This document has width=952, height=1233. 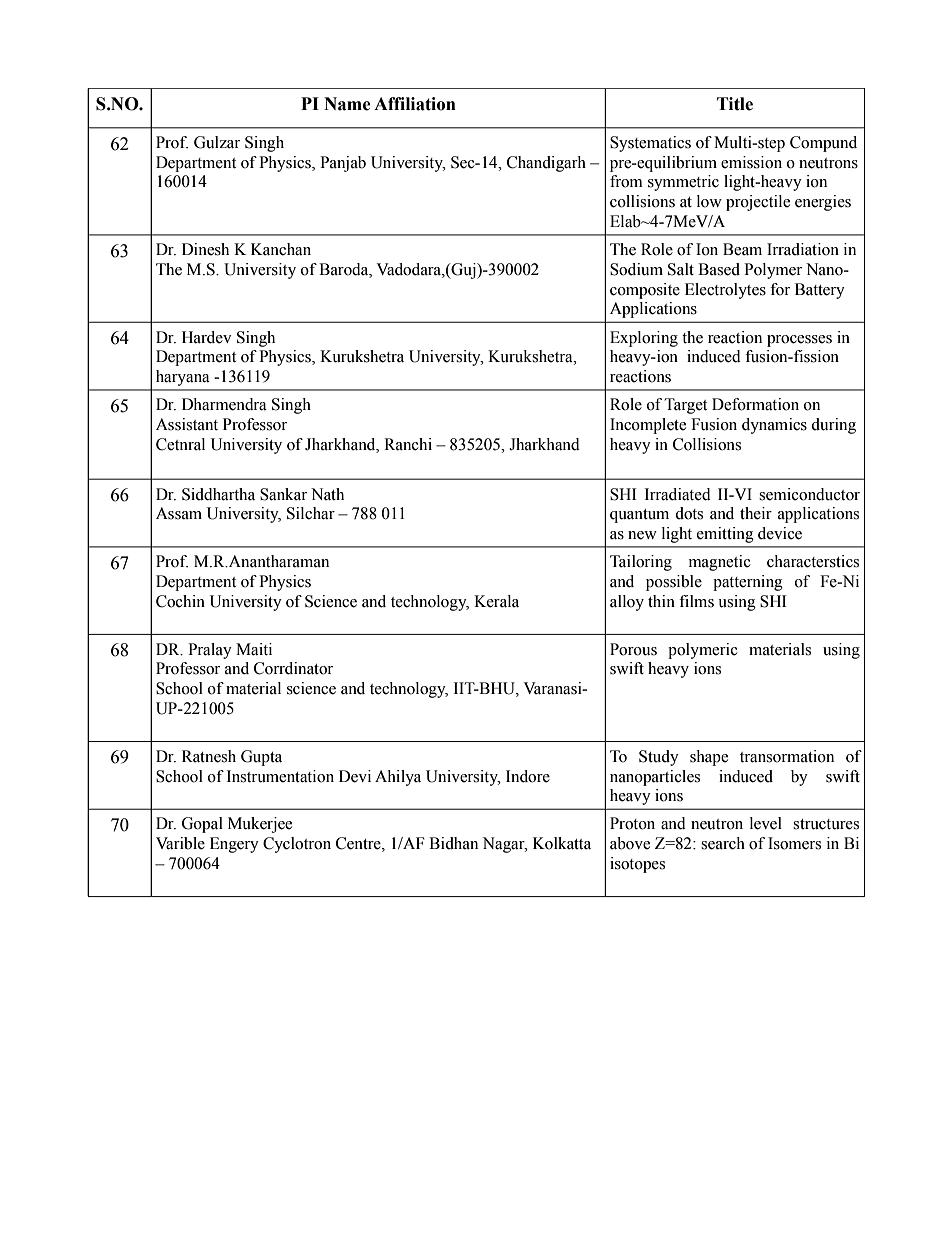 What do you see at coordinates (546, 164) in the document?
I see `Chandigarh` at bounding box center [546, 164].
